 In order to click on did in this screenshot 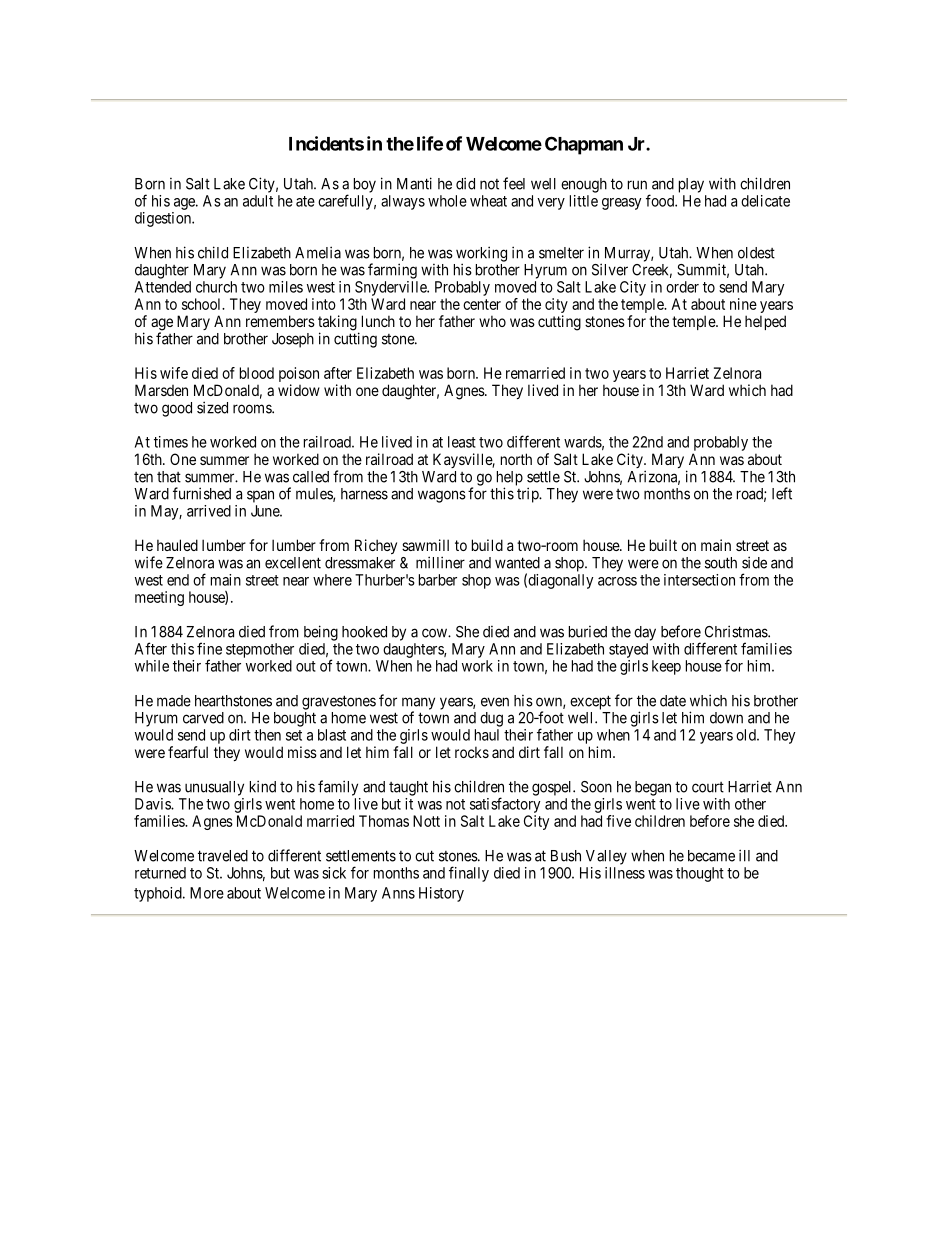, I will do `click(465, 183)`.
